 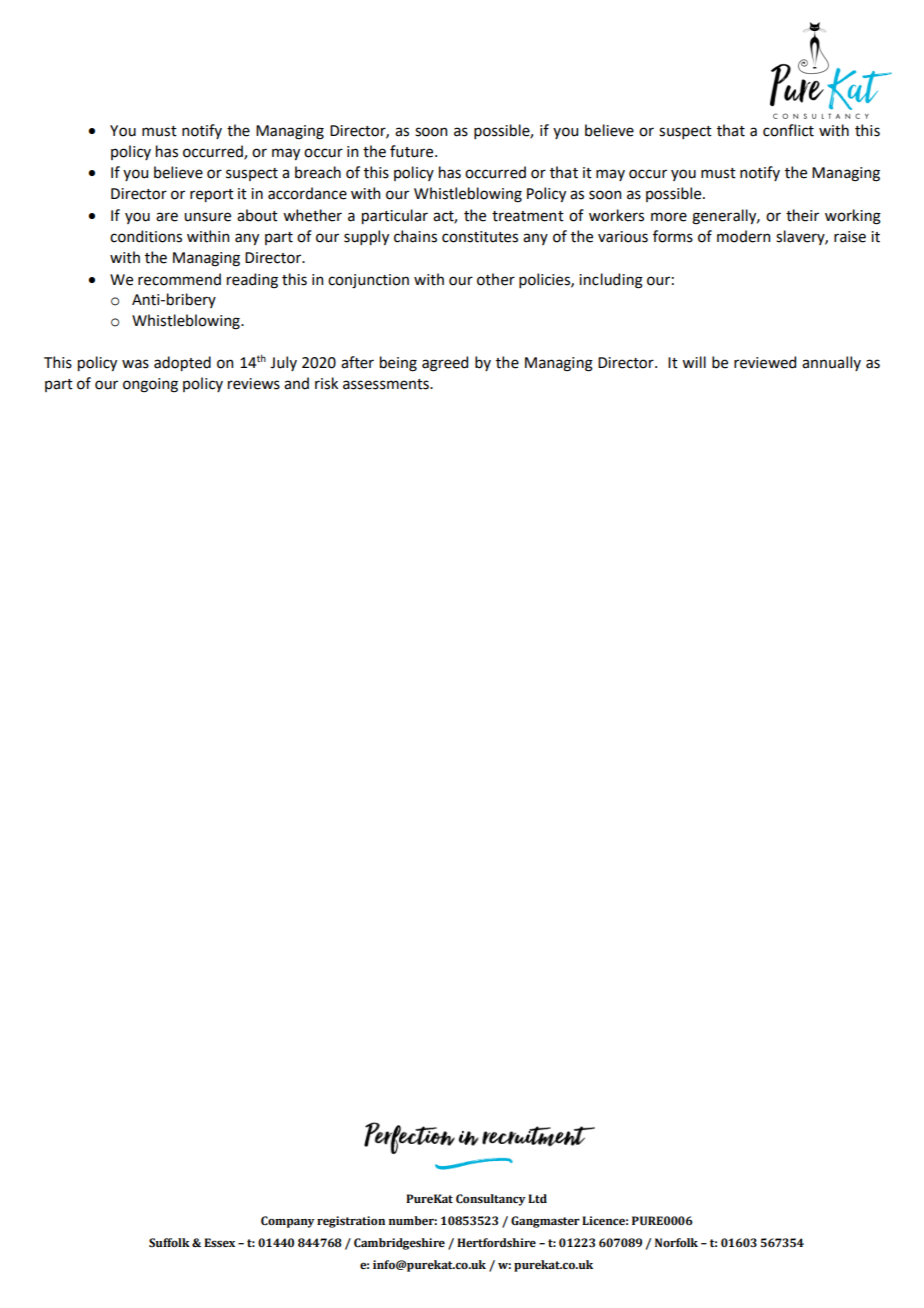 I want to click on ongoing, so click(x=150, y=385).
